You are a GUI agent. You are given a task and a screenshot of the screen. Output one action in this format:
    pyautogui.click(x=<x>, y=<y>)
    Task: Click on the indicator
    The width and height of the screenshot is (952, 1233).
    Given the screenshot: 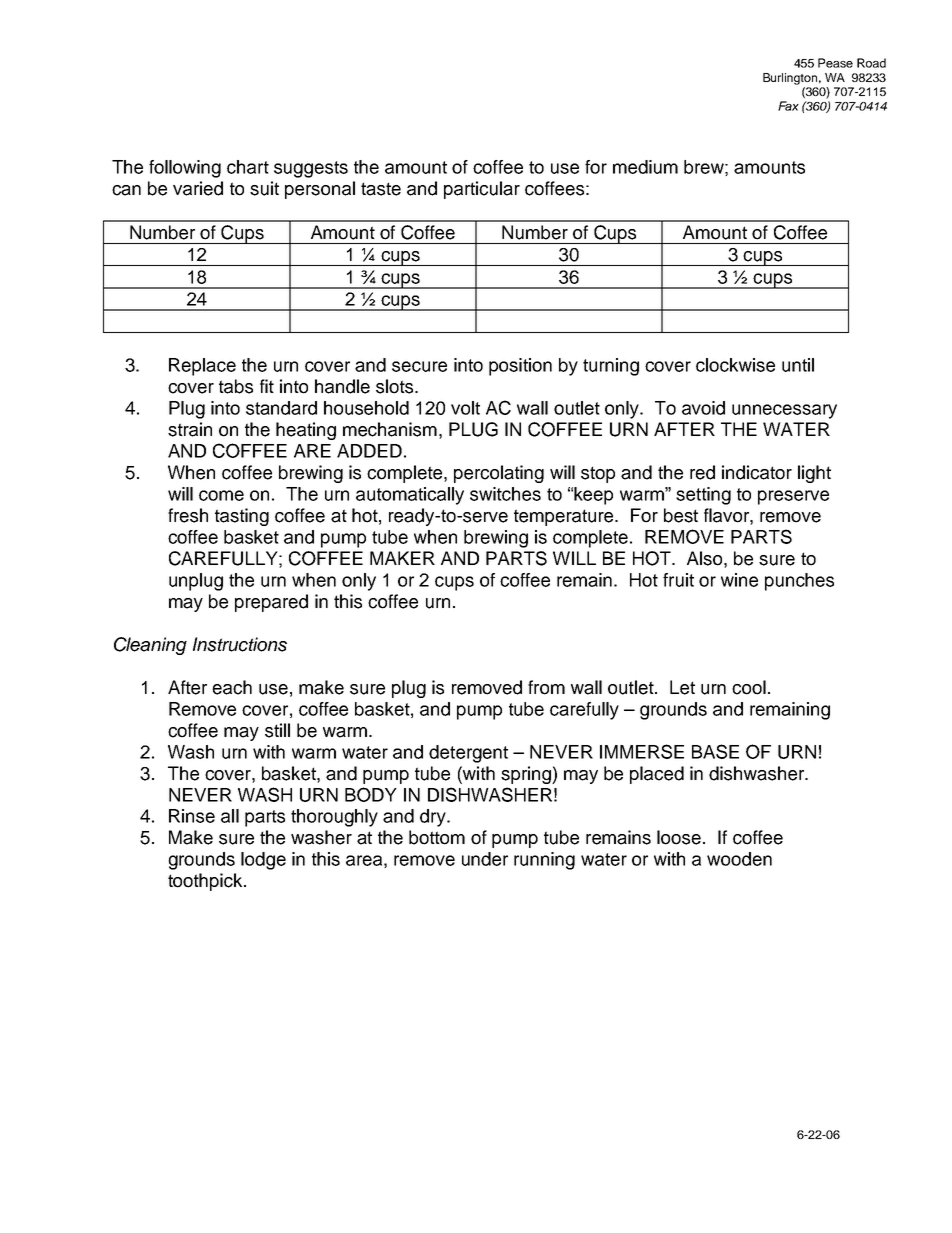 What is the action you would take?
    pyautogui.click(x=757, y=472)
